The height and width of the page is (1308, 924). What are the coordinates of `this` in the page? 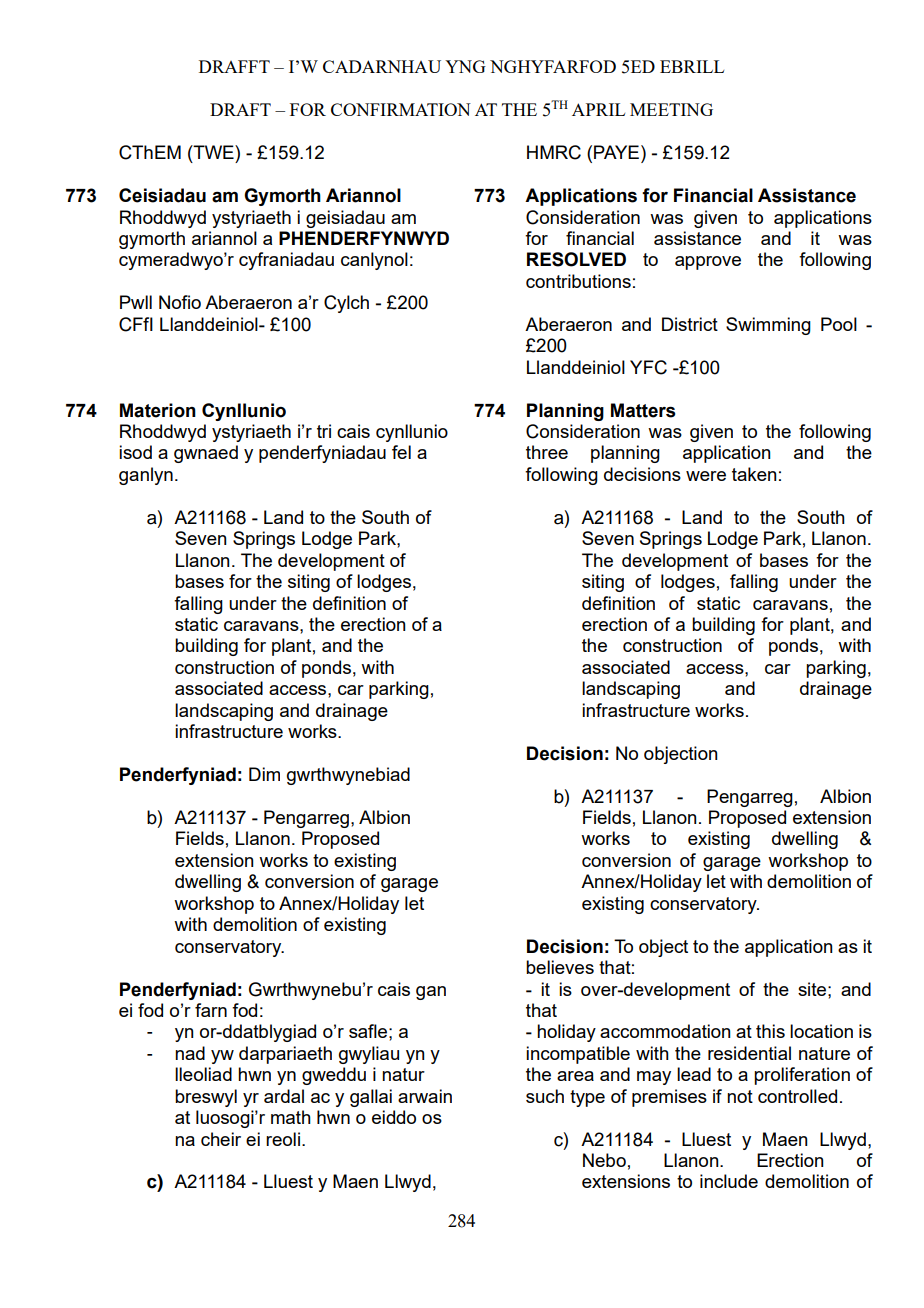 It's located at (770, 1031).
